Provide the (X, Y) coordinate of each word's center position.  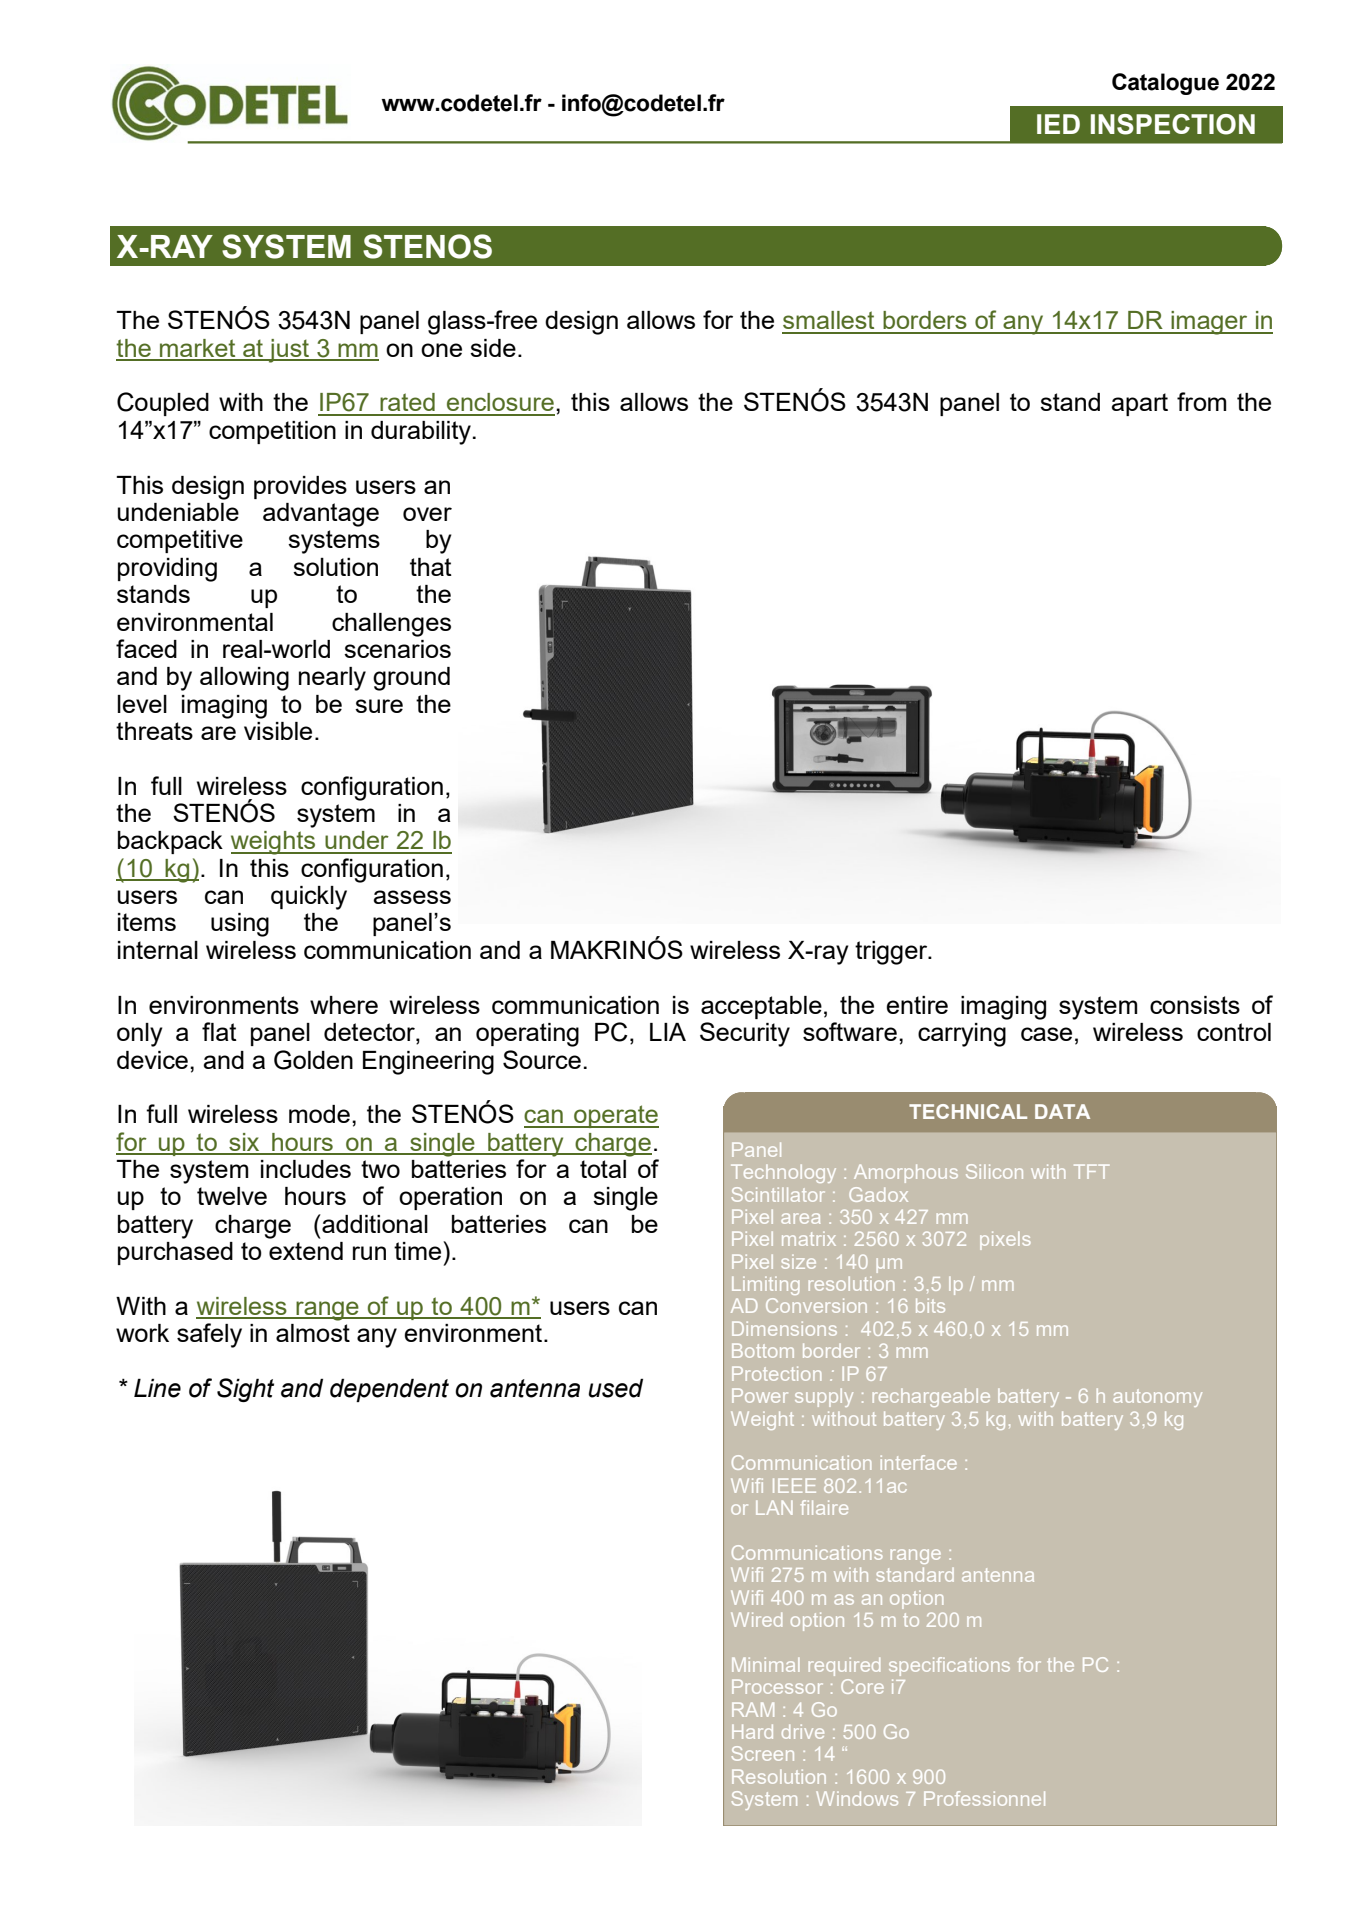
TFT (1091, 1171)
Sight (245, 1390)
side (493, 348)
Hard (752, 1731)
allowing (244, 679)
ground (411, 679)
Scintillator (778, 1194)
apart (1139, 404)
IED (1058, 124)
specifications (949, 1666)
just (289, 351)
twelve (232, 1196)
